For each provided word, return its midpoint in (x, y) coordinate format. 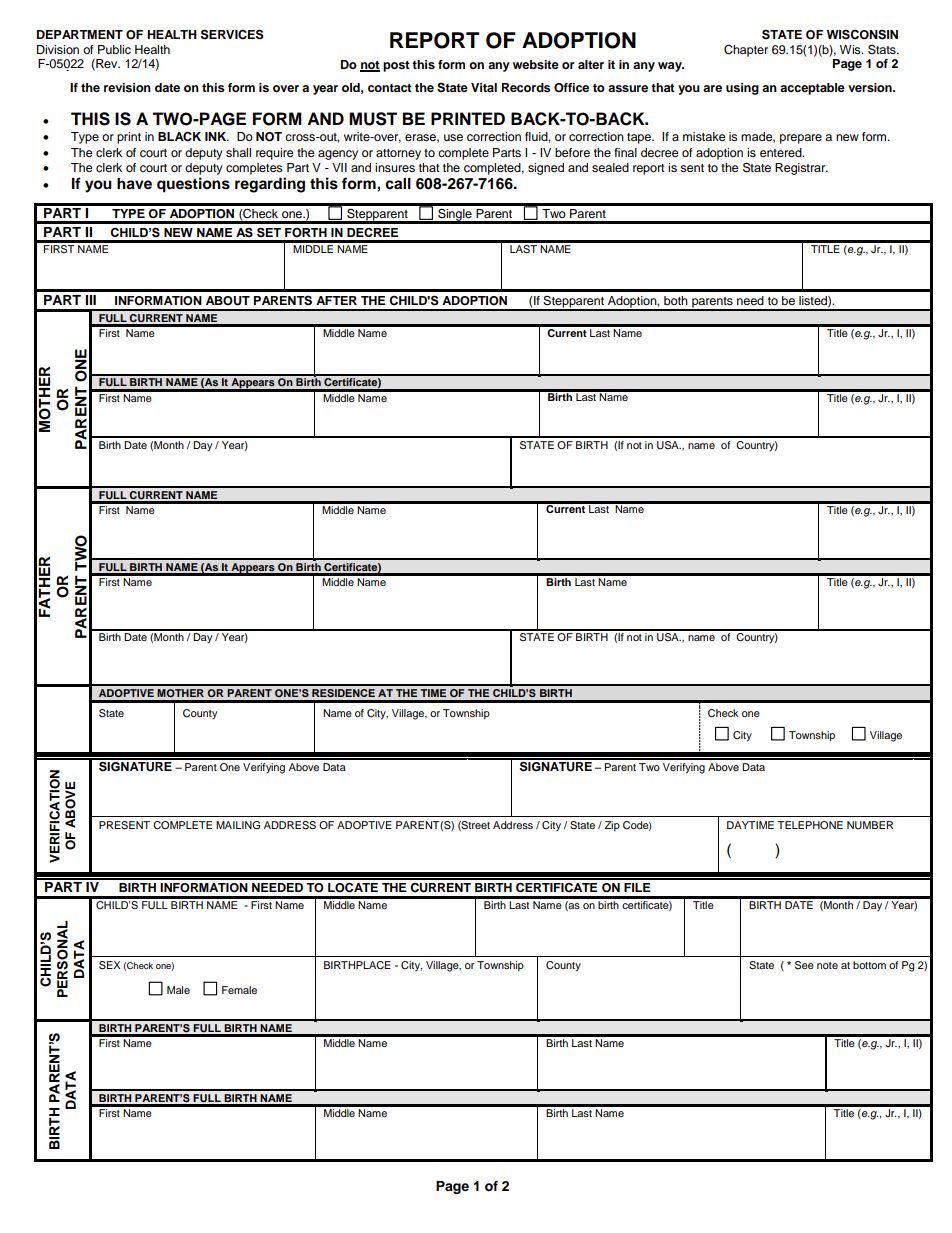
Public (114, 49)
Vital (484, 87)
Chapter (746, 51)
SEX (109, 965)
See (804, 965)
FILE (637, 887)
